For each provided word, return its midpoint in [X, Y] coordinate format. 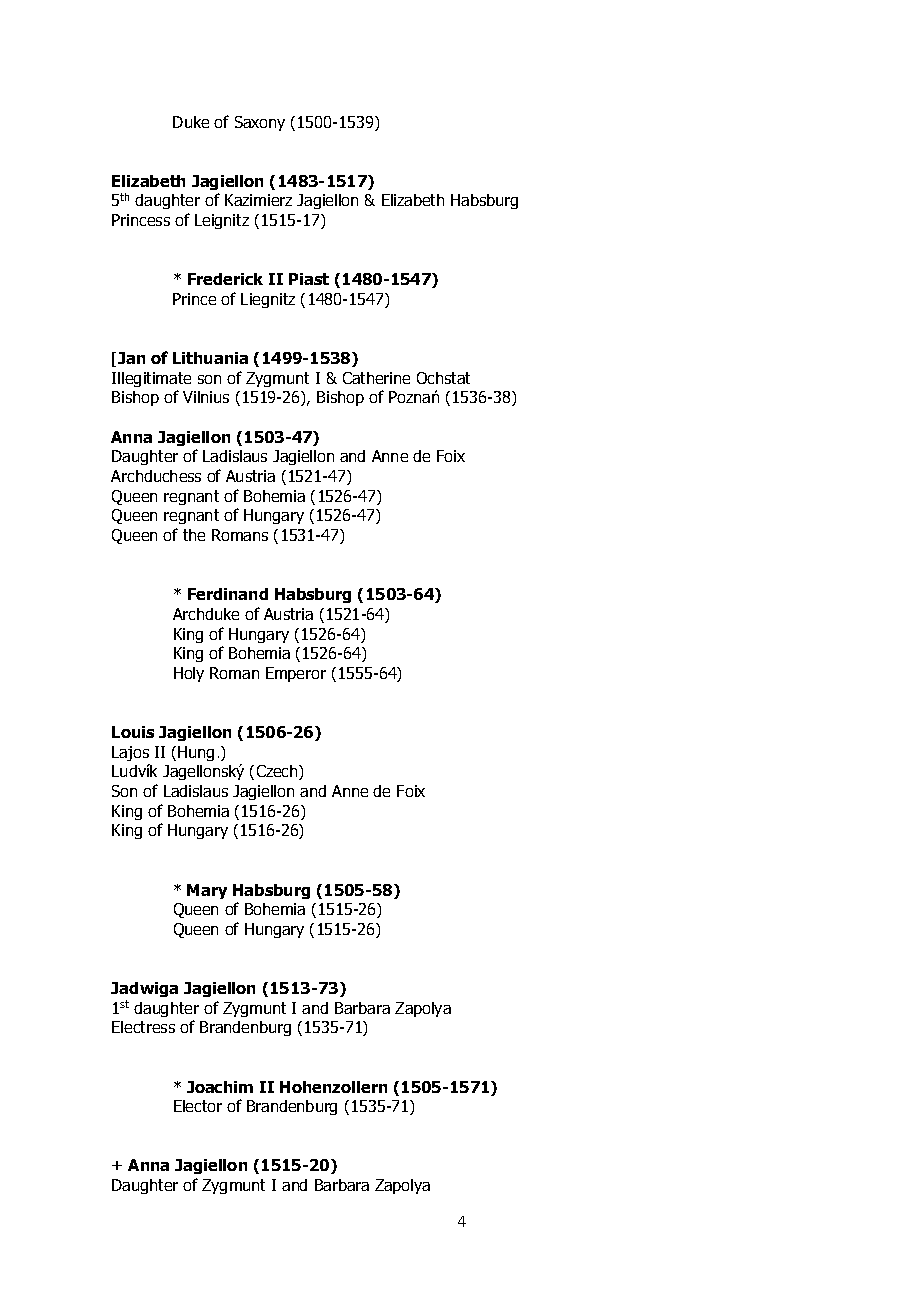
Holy [189, 674]
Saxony [260, 123]
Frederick [225, 279]
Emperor [296, 674]
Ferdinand [228, 594]
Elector [198, 1106]
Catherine [376, 378]
